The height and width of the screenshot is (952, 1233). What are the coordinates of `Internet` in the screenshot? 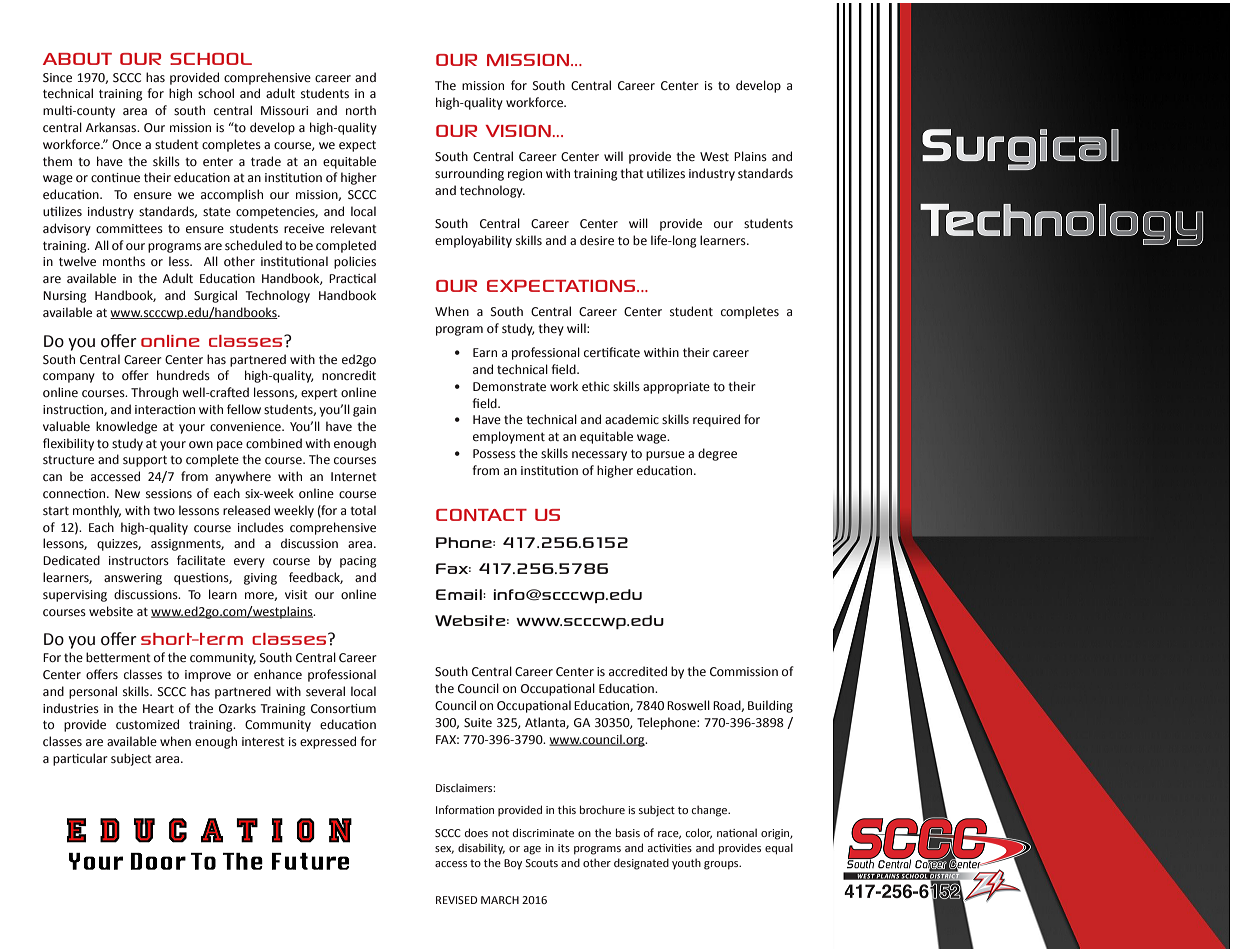 It's located at (354, 477).
